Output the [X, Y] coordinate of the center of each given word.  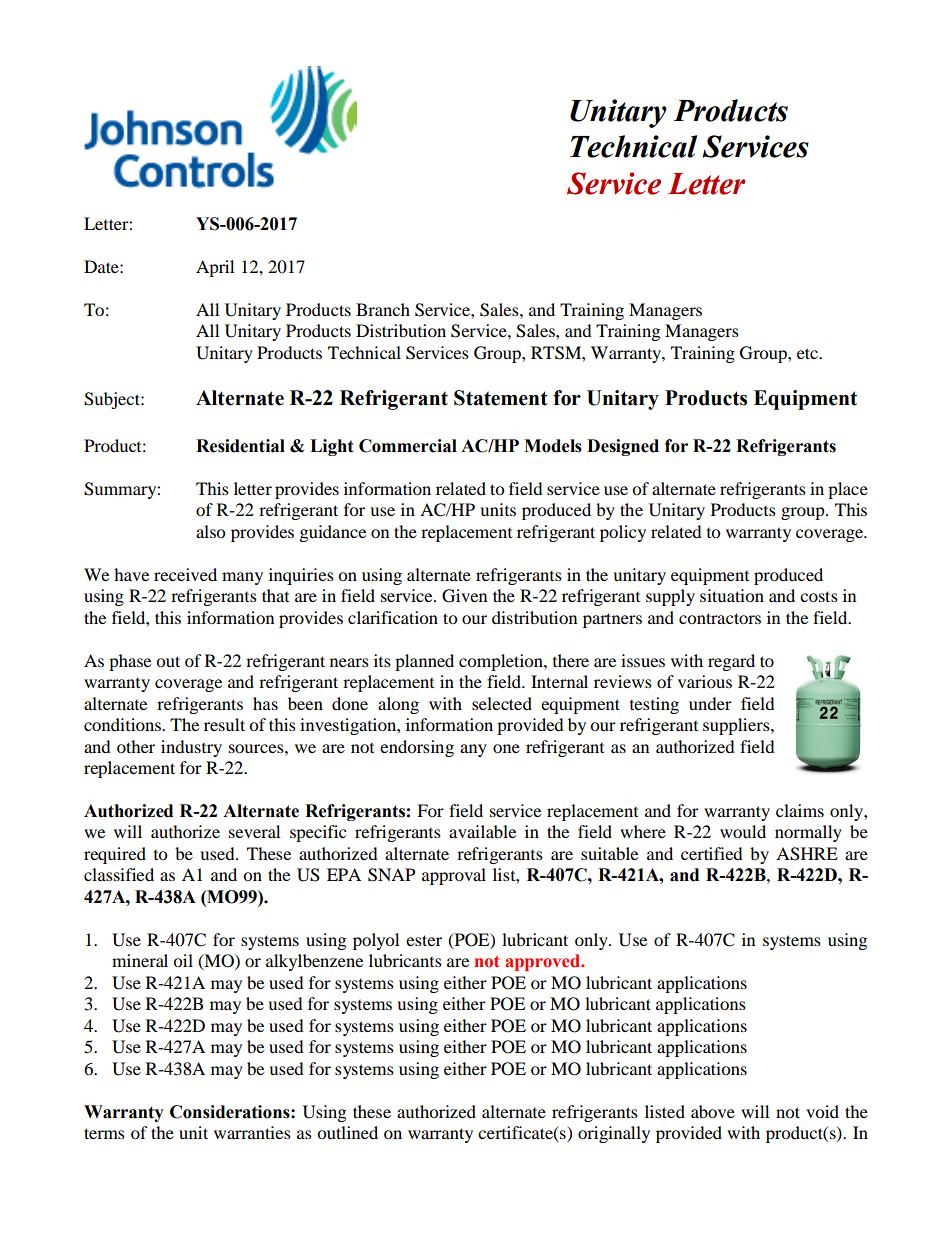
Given [464, 596]
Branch [383, 309]
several [254, 831]
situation [732, 595]
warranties [252, 1132]
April [215, 268]
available [482, 831]
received [185, 574]
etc [808, 353]
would [743, 831]
